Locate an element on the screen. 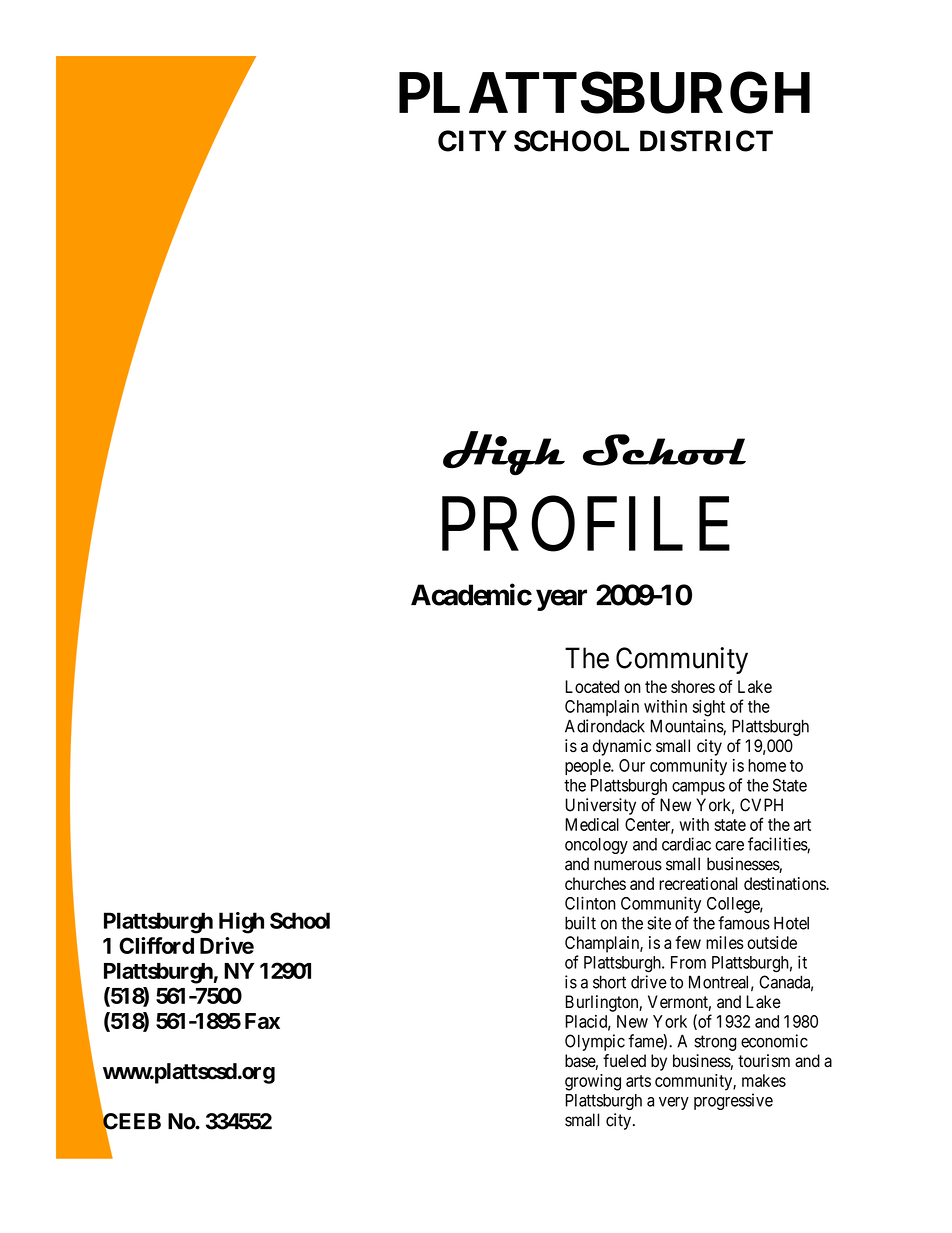  growing is located at coordinates (593, 1082).
